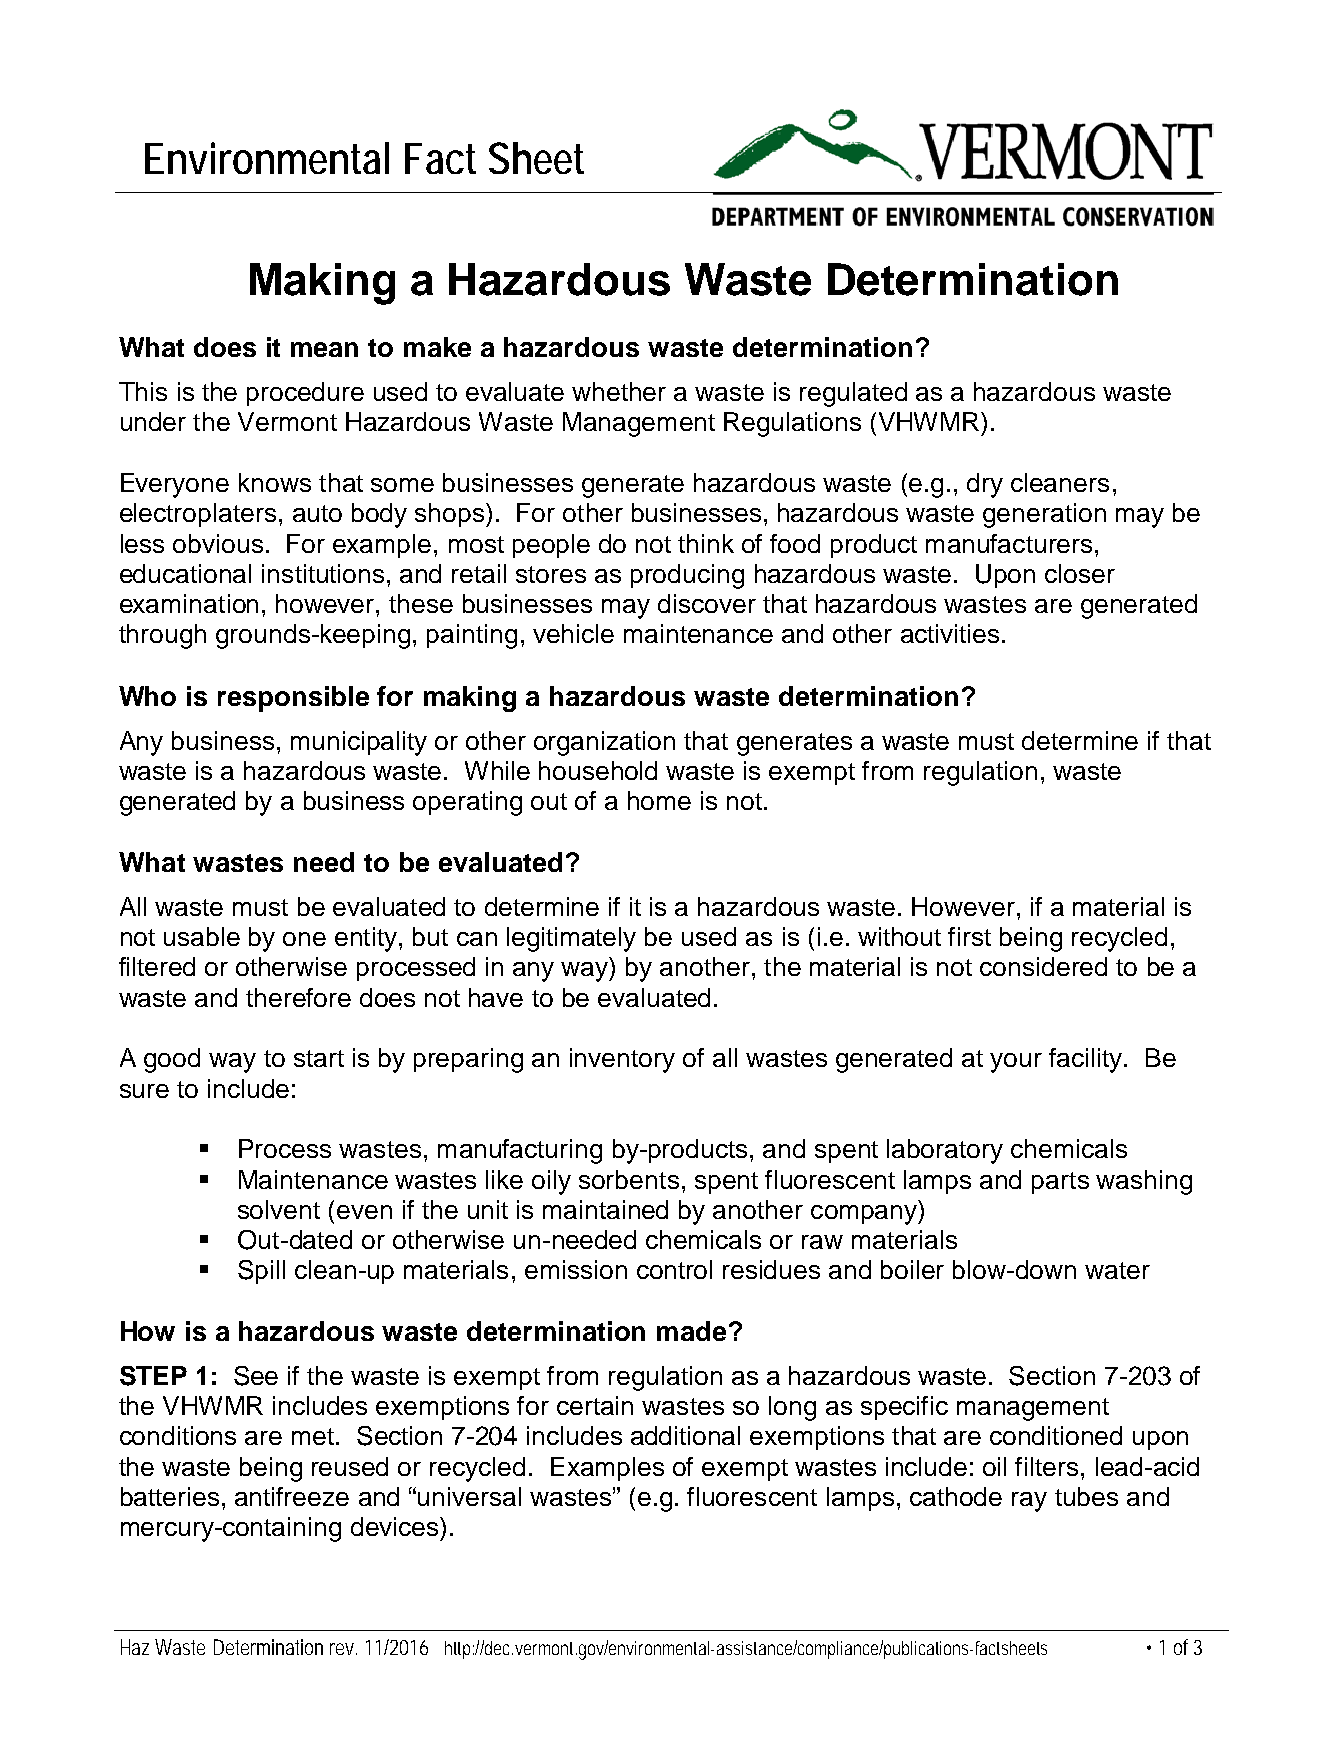 This screenshot has width=1344, height=1739. Describe the element at coordinates (305, 394) in the screenshot. I see `procedure` at that location.
